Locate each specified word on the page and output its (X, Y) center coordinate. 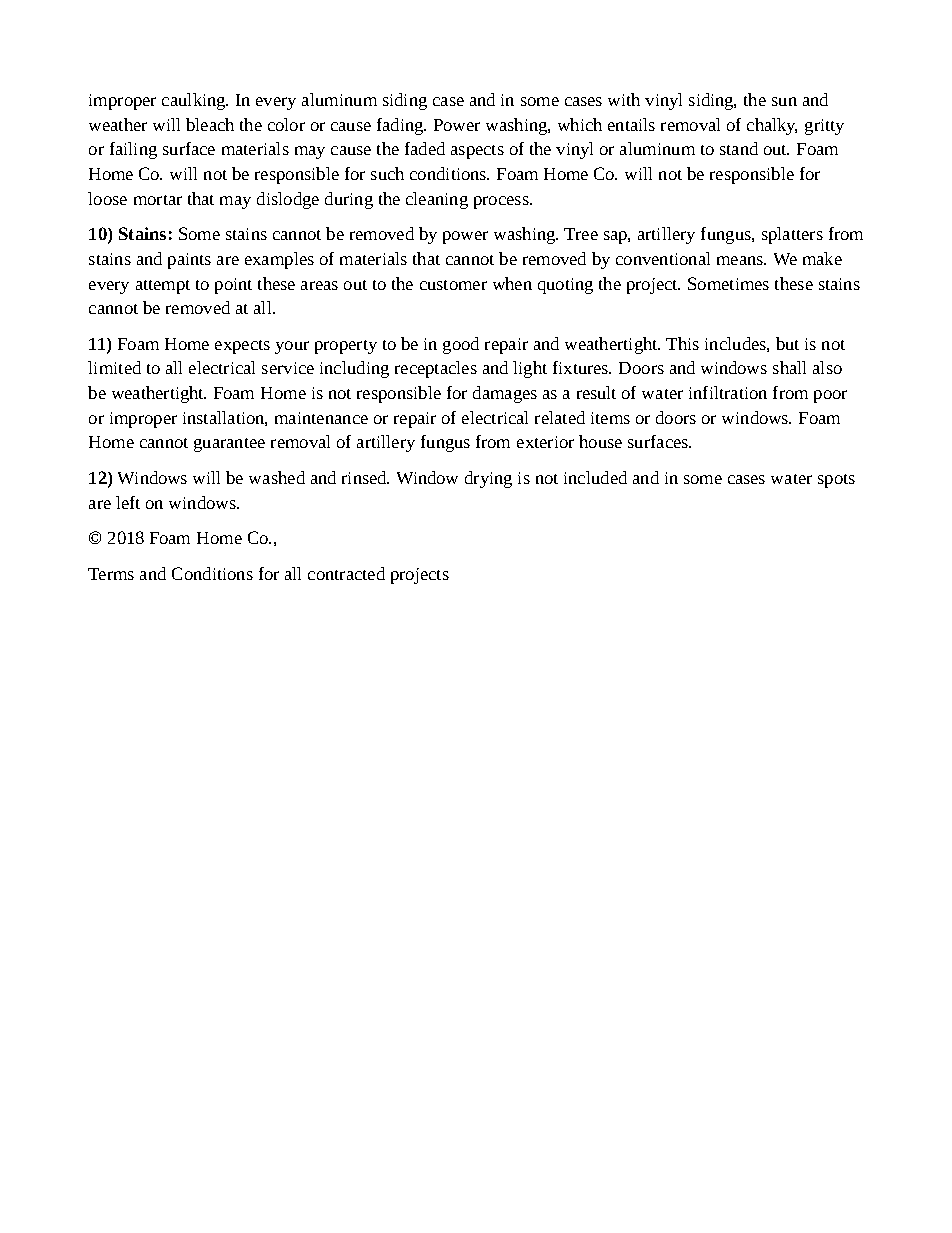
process (502, 202)
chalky (772, 126)
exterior (545, 442)
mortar (158, 200)
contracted (346, 573)
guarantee (229, 445)
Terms (111, 574)
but (787, 343)
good (461, 345)
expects (242, 347)
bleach (210, 124)
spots (836, 481)
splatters (792, 235)
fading (401, 126)
